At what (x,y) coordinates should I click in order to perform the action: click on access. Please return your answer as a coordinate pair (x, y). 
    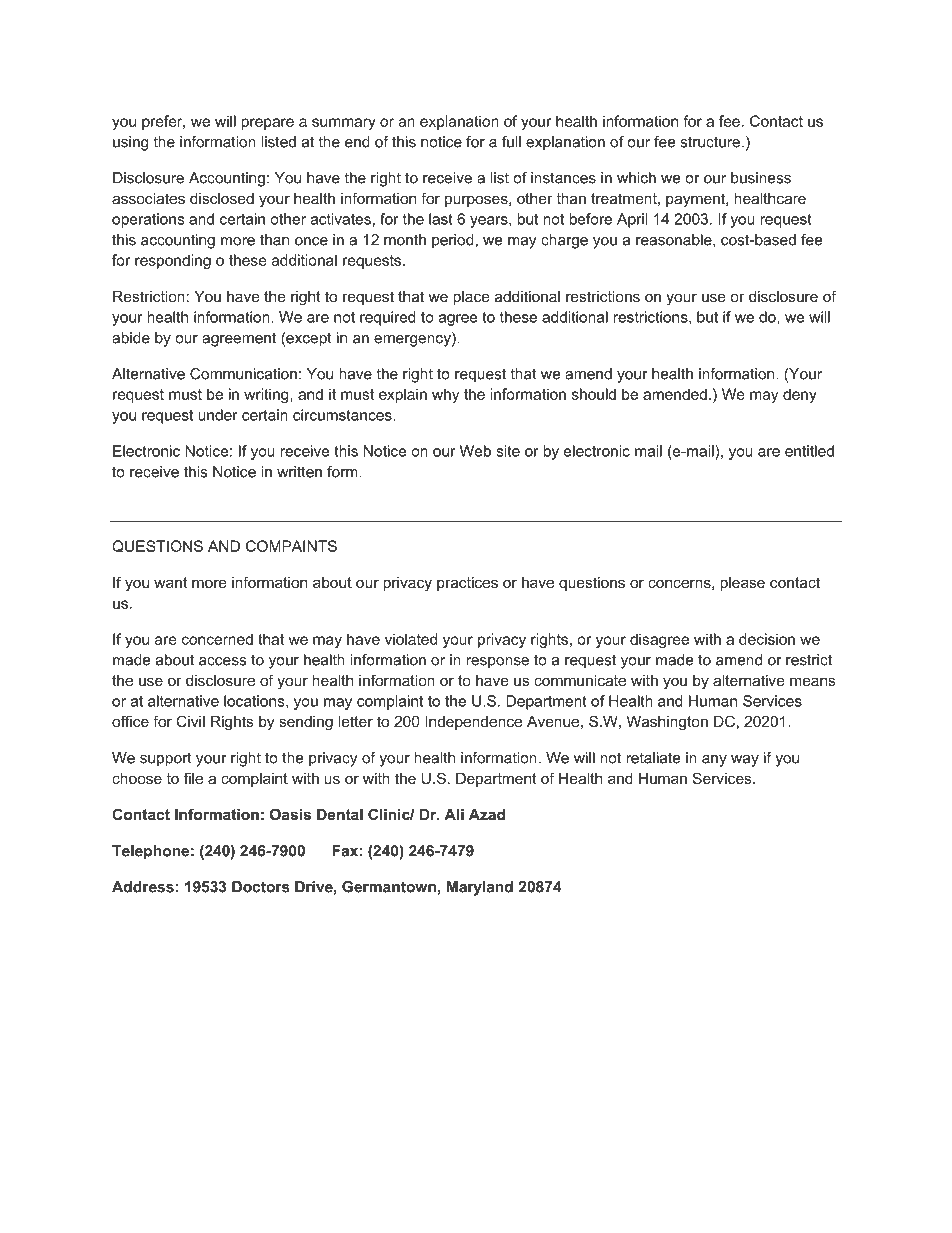
    Looking at the image, I should click on (222, 661).
